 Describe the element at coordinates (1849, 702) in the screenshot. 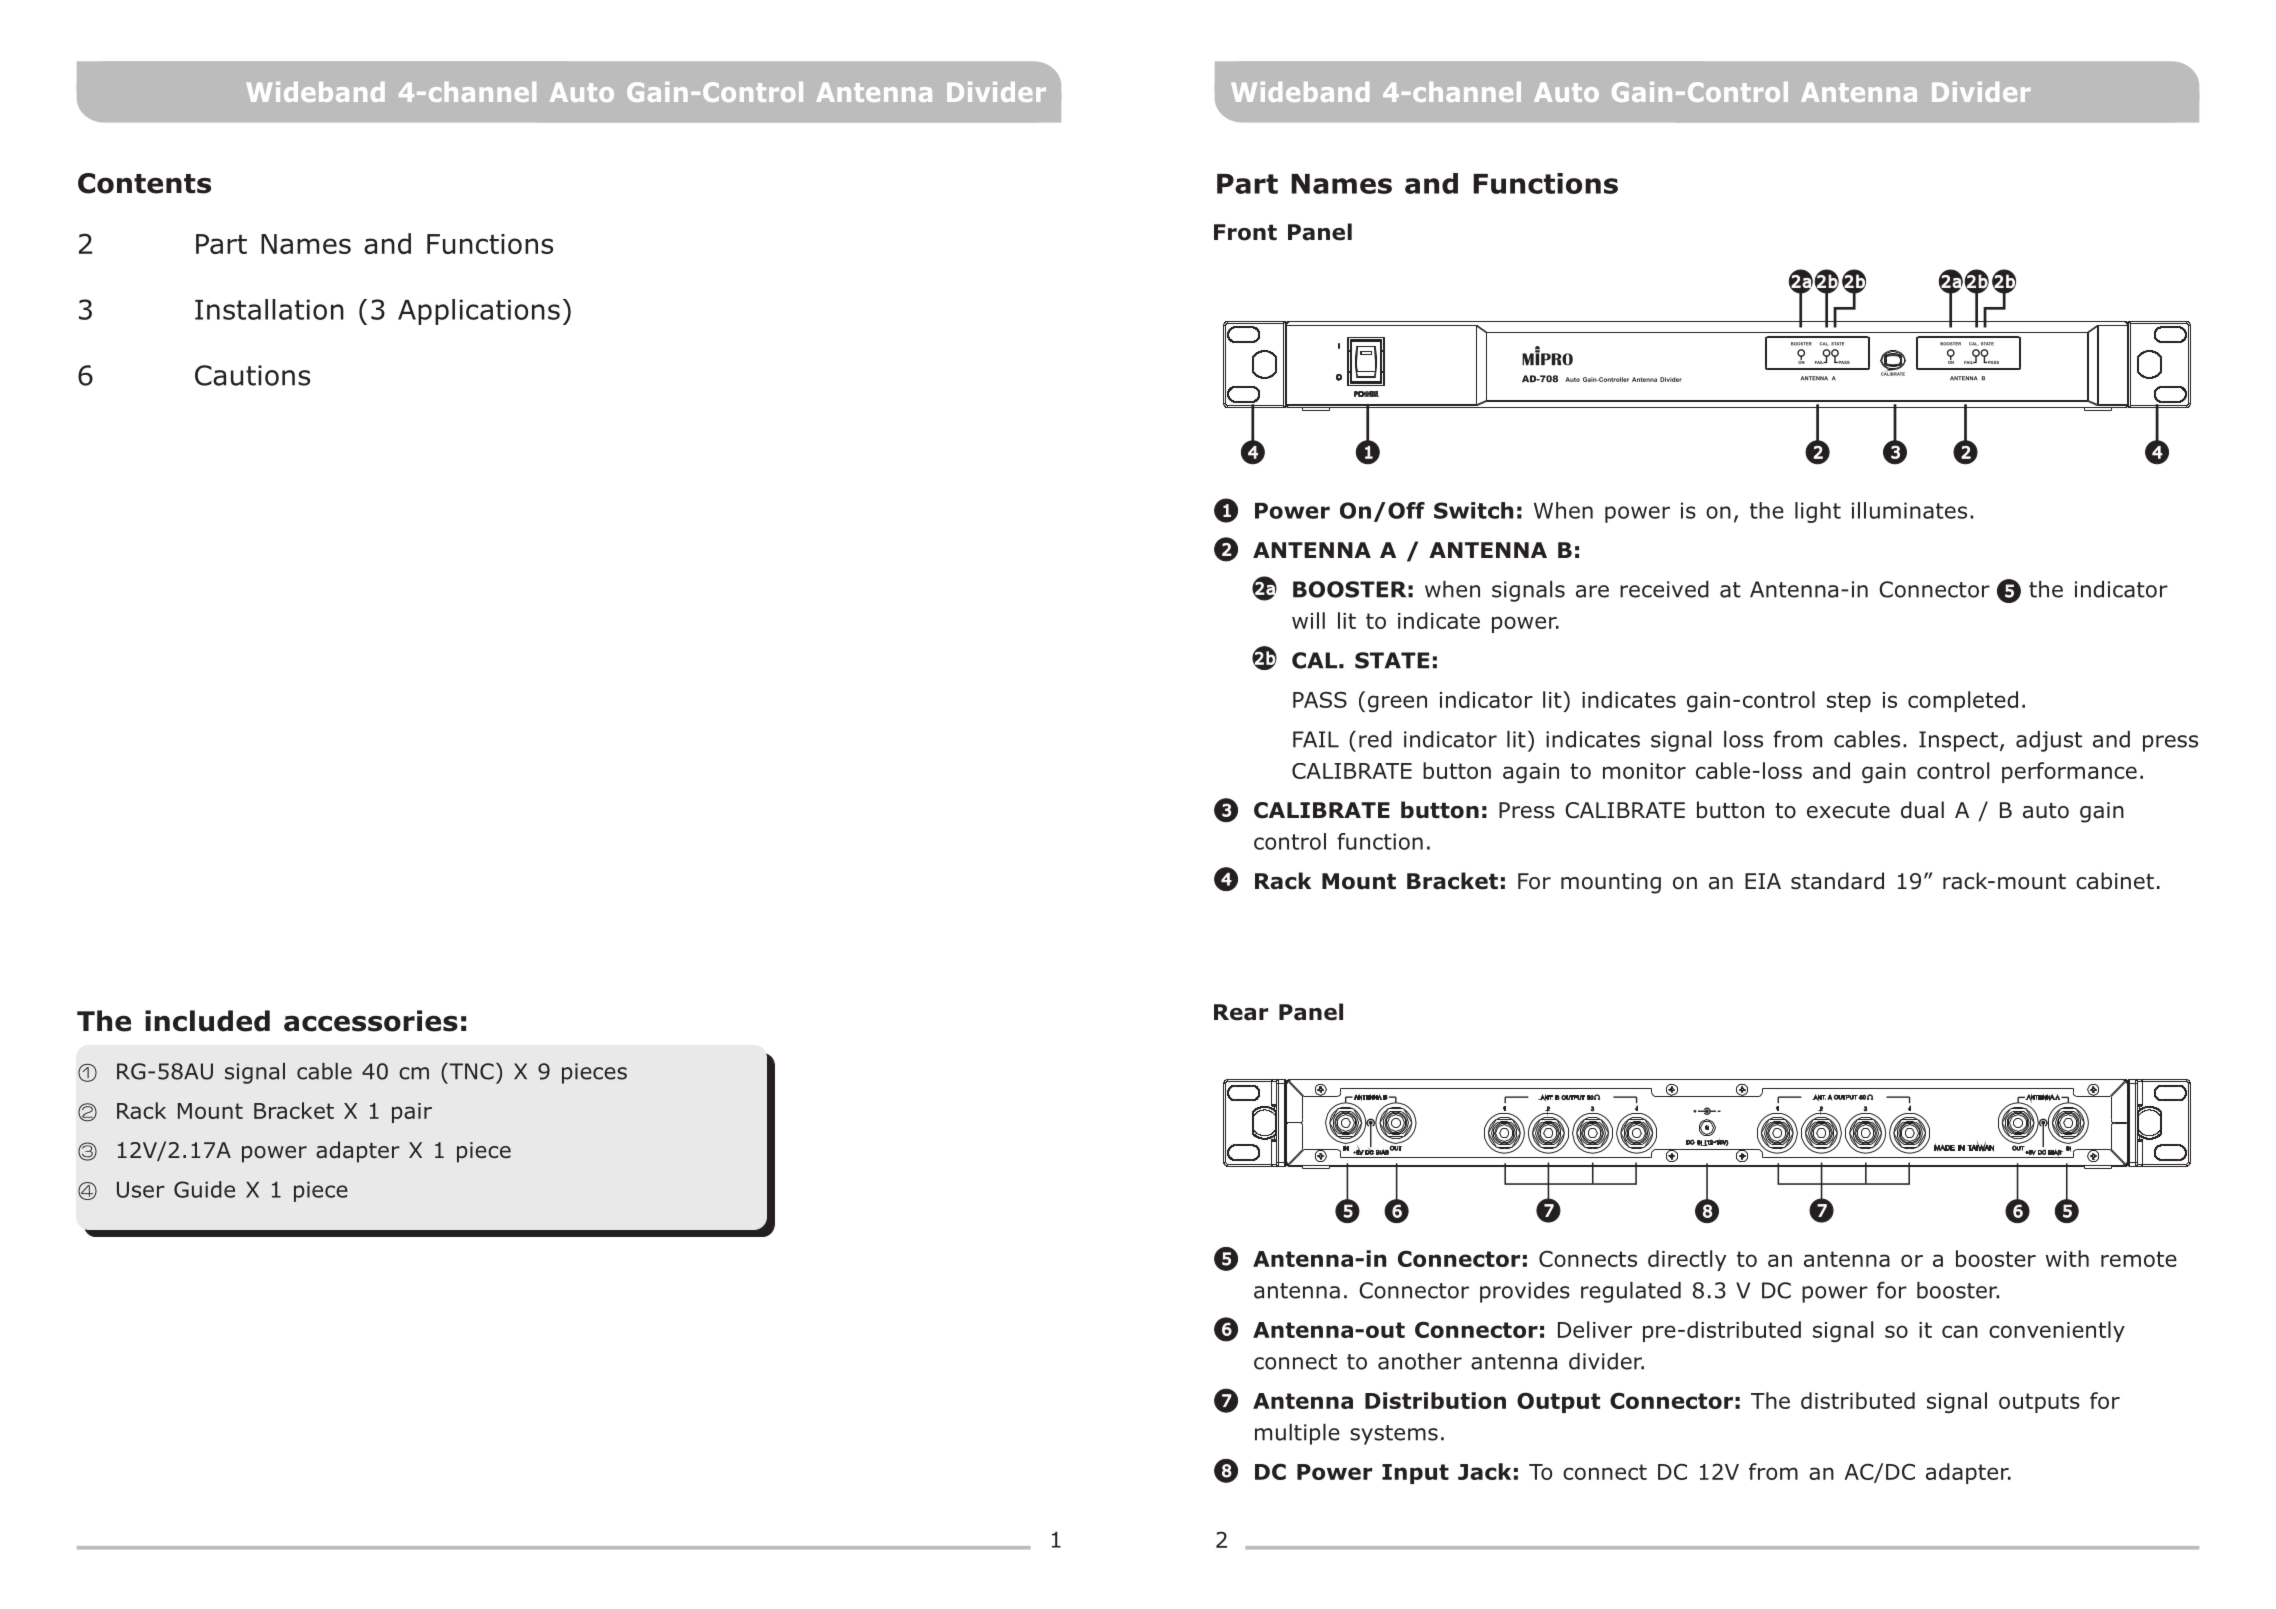

I see `step` at that location.
